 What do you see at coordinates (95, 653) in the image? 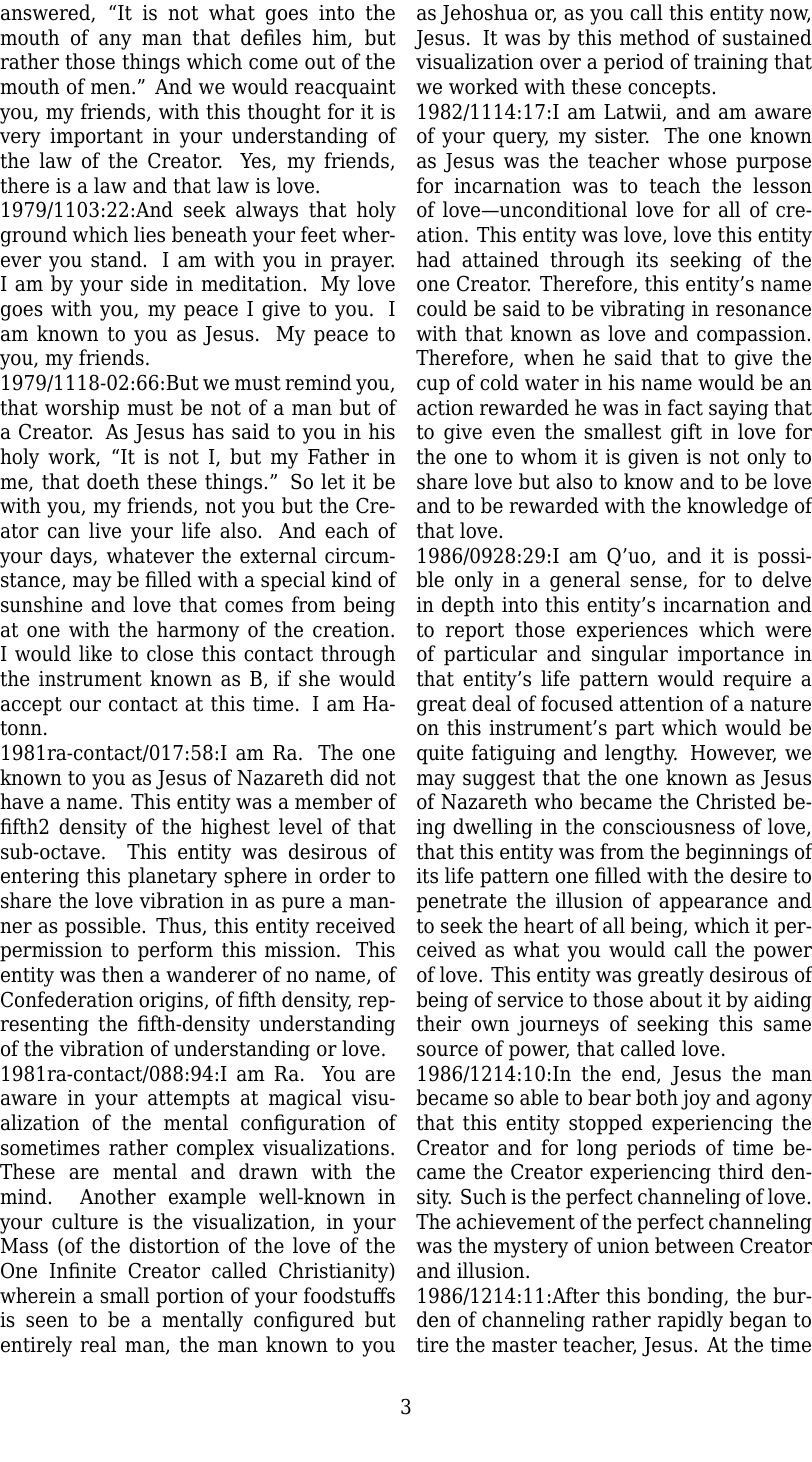
I see `like` at bounding box center [95, 653].
